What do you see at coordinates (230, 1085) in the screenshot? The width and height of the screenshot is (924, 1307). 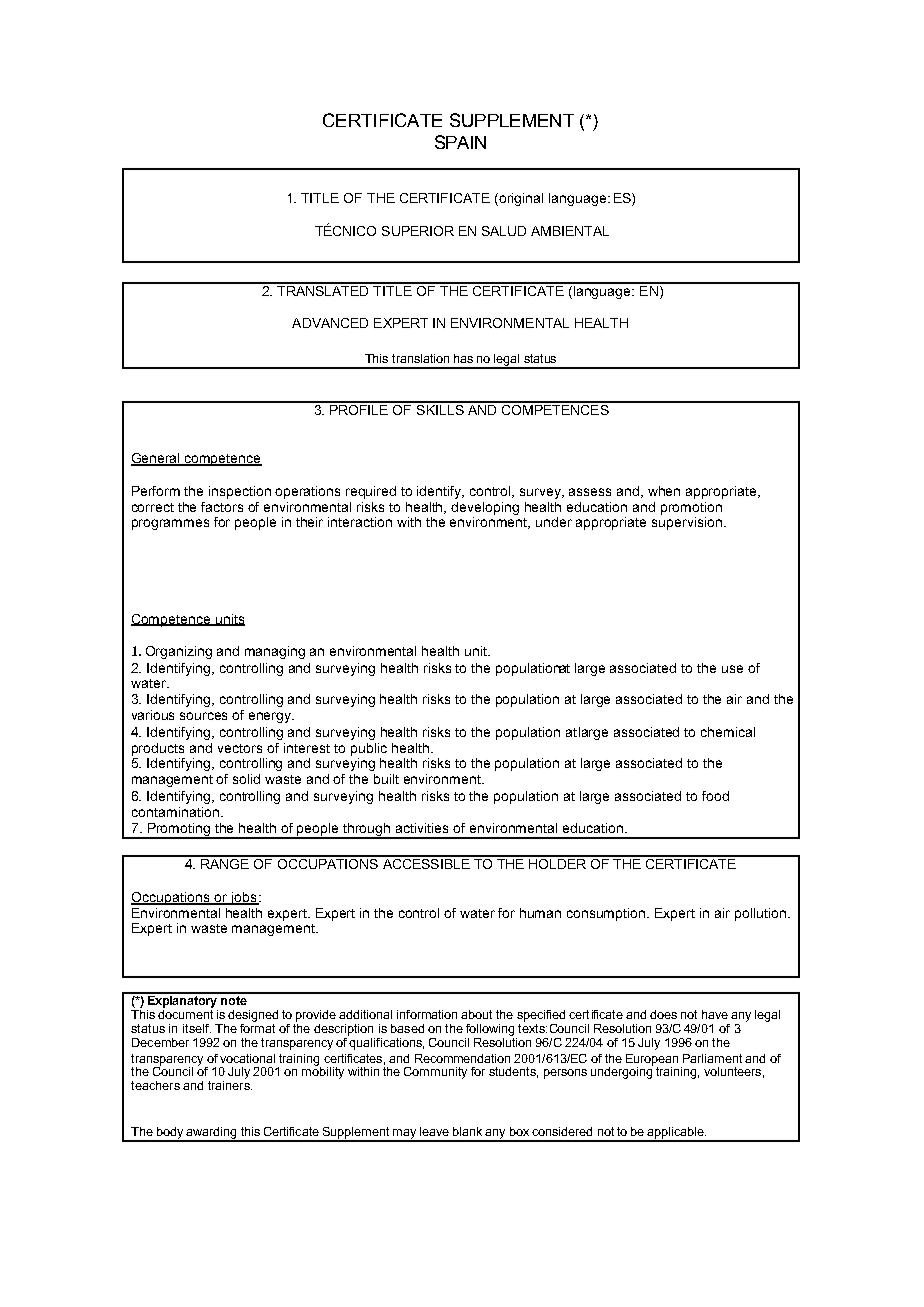 I see `trainers` at bounding box center [230, 1085].
